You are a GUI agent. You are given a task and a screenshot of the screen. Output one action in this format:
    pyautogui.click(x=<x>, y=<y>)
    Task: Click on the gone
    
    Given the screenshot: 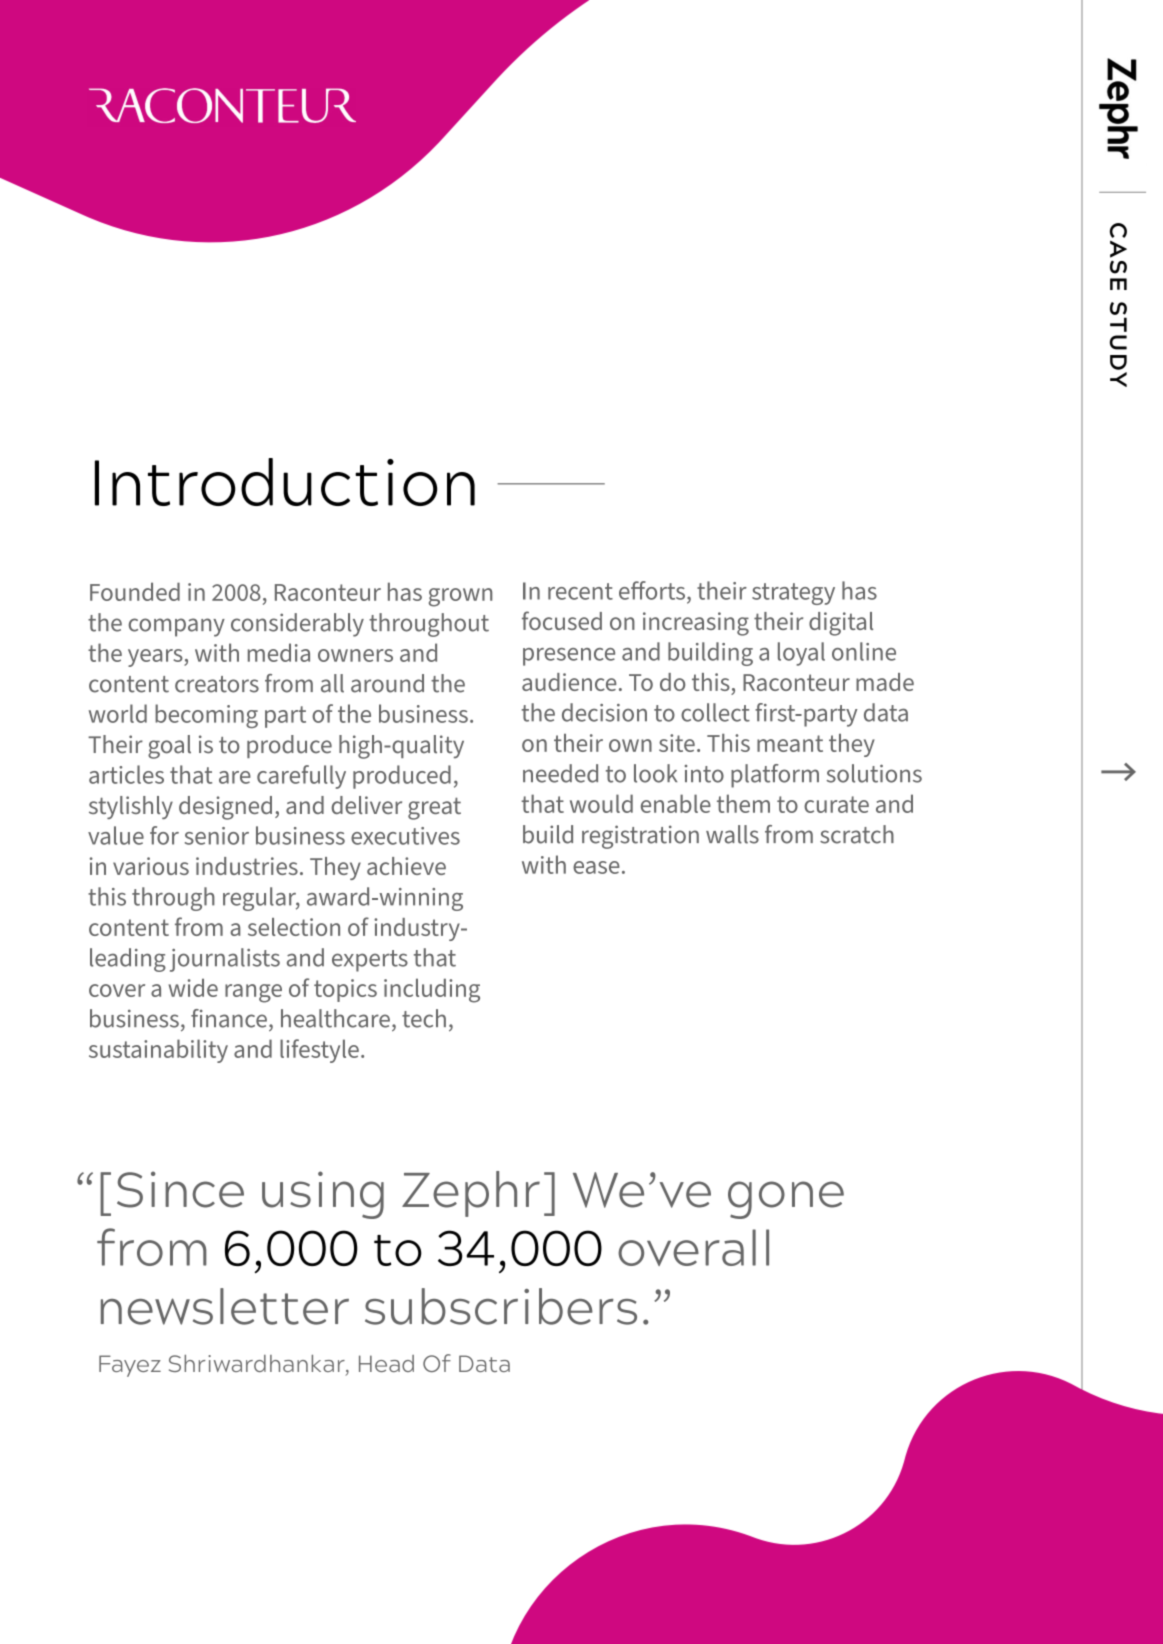 What is the action you would take?
    pyautogui.click(x=786, y=1200)
